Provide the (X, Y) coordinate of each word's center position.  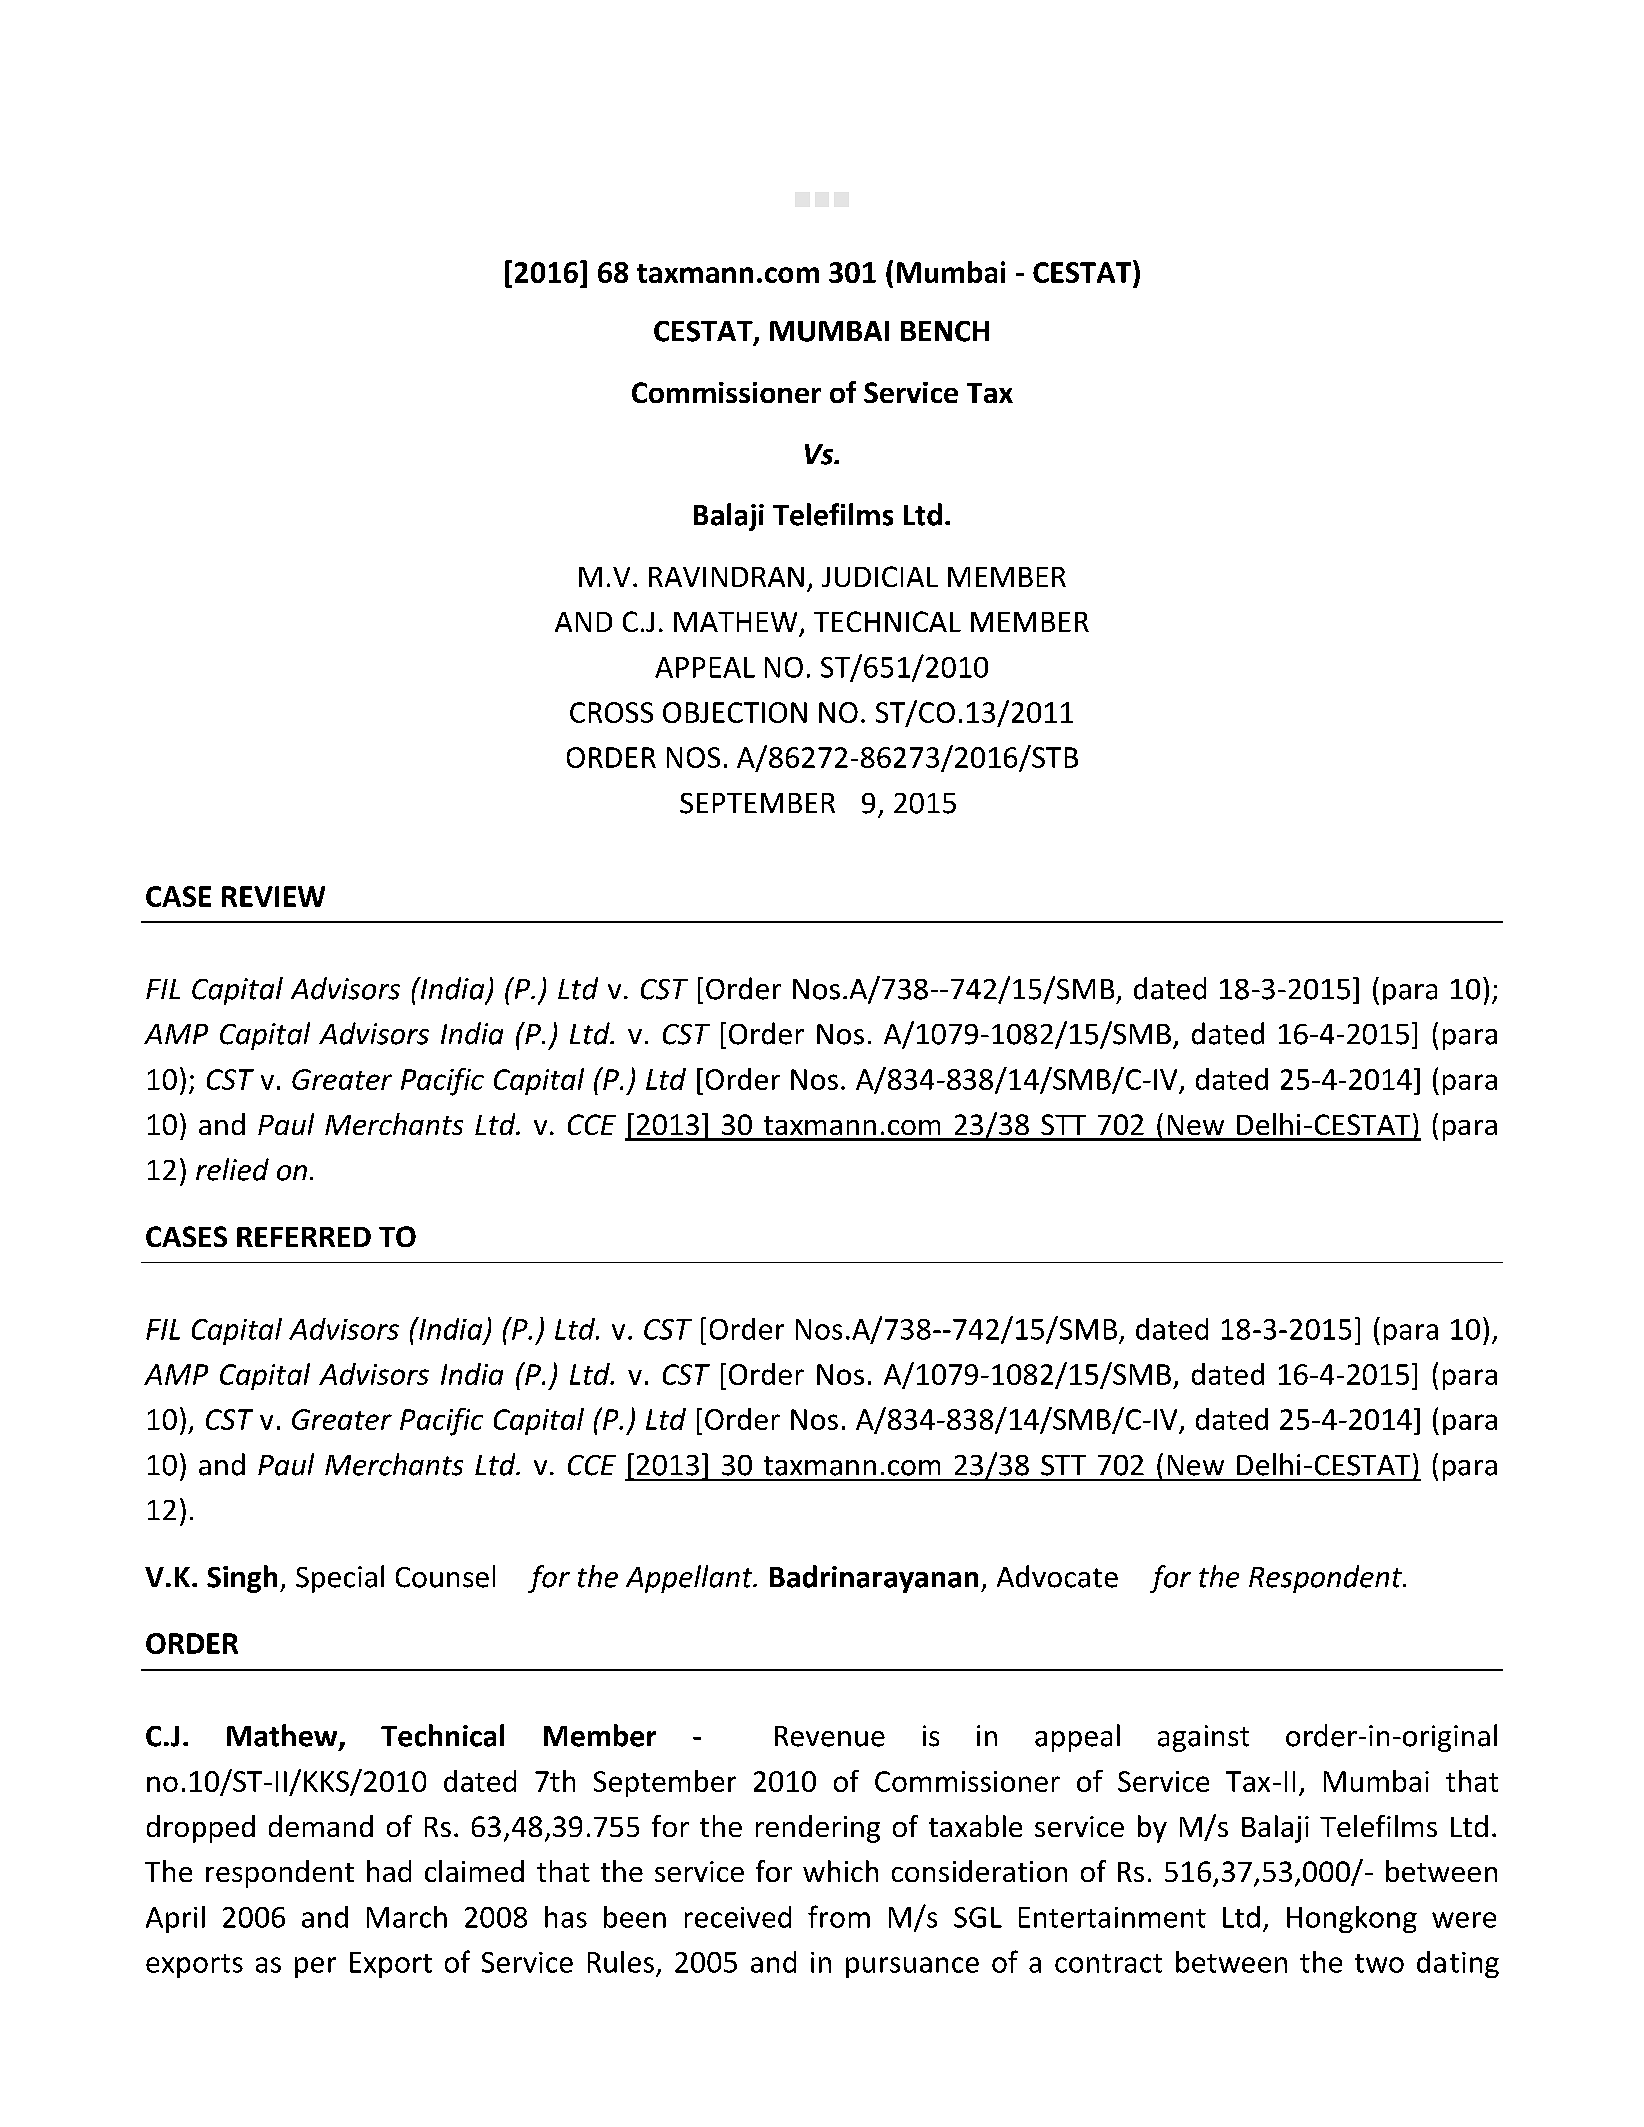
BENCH (945, 331)
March (407, 1917)
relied (232, 1169)
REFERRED (304, 1237)
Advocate (1057, 1576)
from (839, 1916)
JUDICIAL (880, 576)
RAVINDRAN (726, 577)
